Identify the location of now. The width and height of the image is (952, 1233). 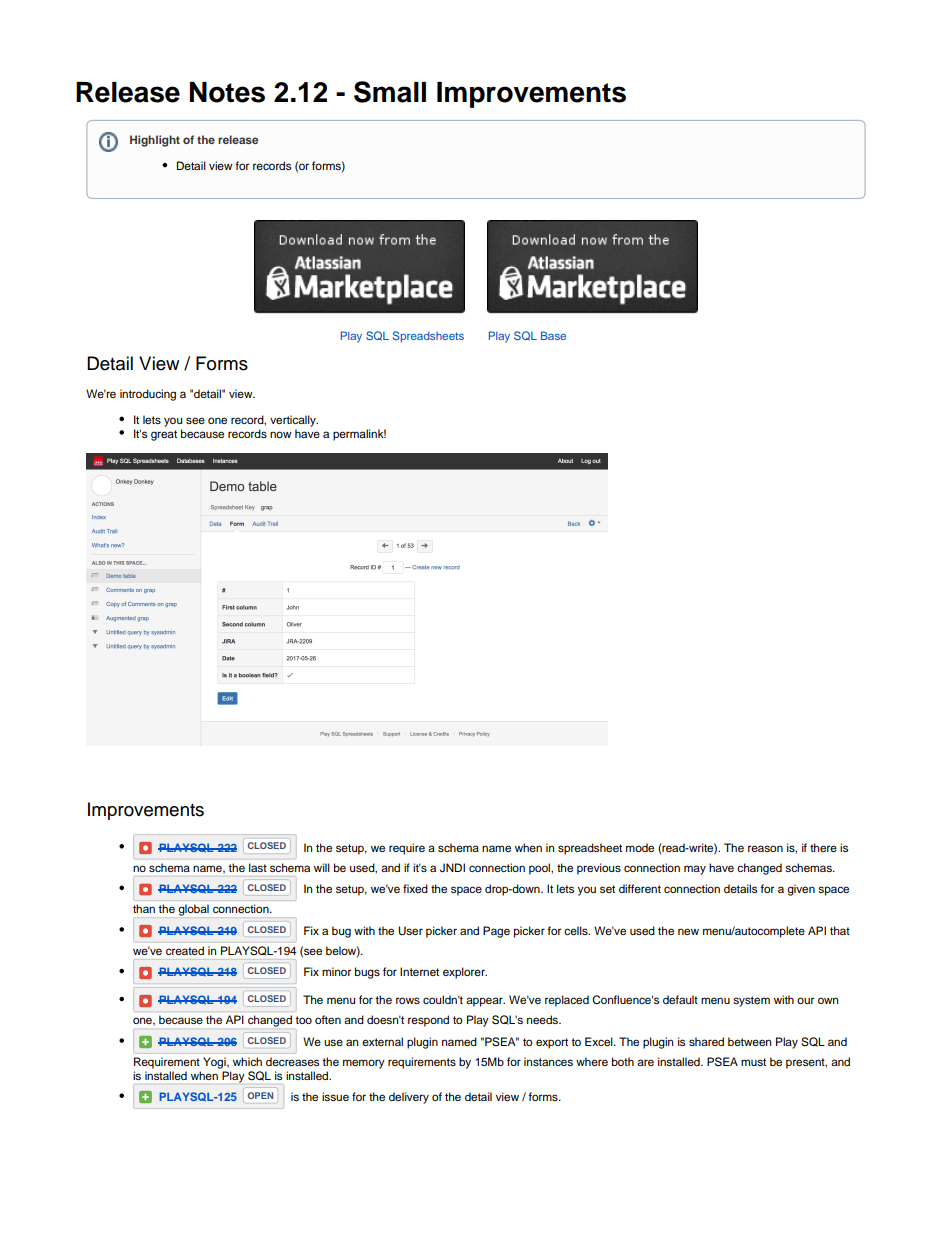
(281, 434).
